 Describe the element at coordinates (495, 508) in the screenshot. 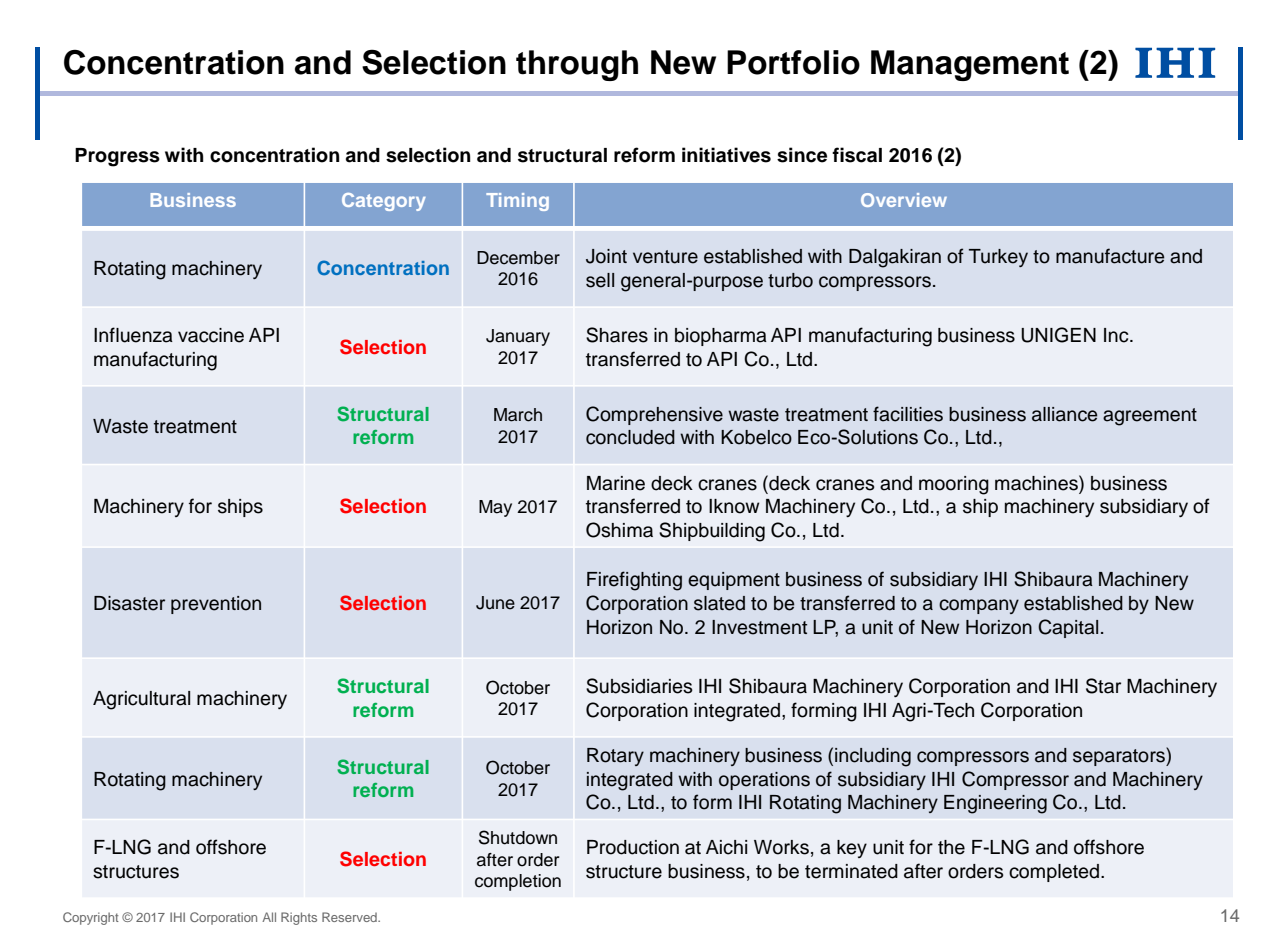

I see `May` at that location.
